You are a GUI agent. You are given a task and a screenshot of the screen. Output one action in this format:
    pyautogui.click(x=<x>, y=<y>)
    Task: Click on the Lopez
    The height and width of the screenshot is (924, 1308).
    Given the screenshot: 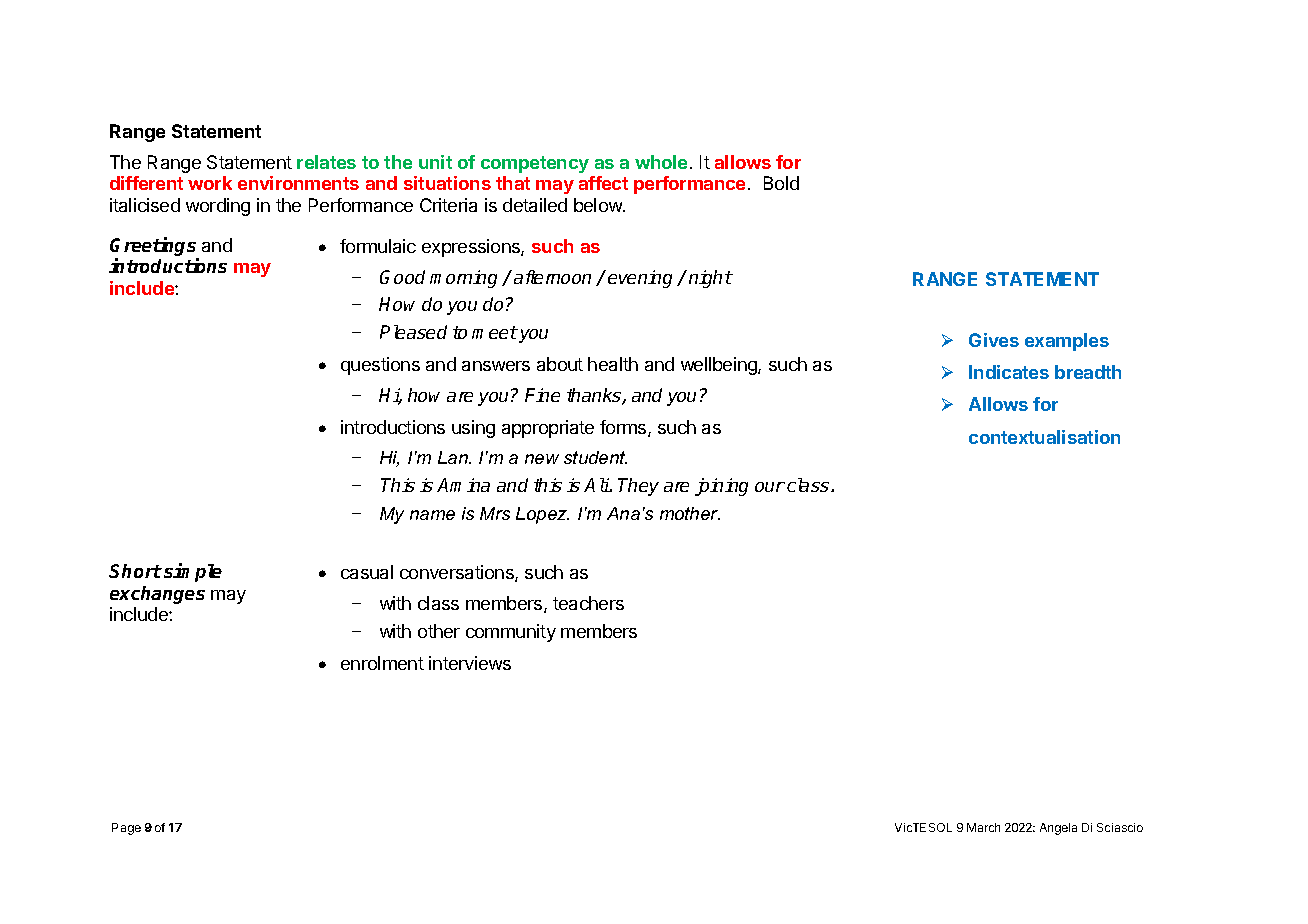 What is the action you would take?
    pyautogui.click(x=542, y=515)
